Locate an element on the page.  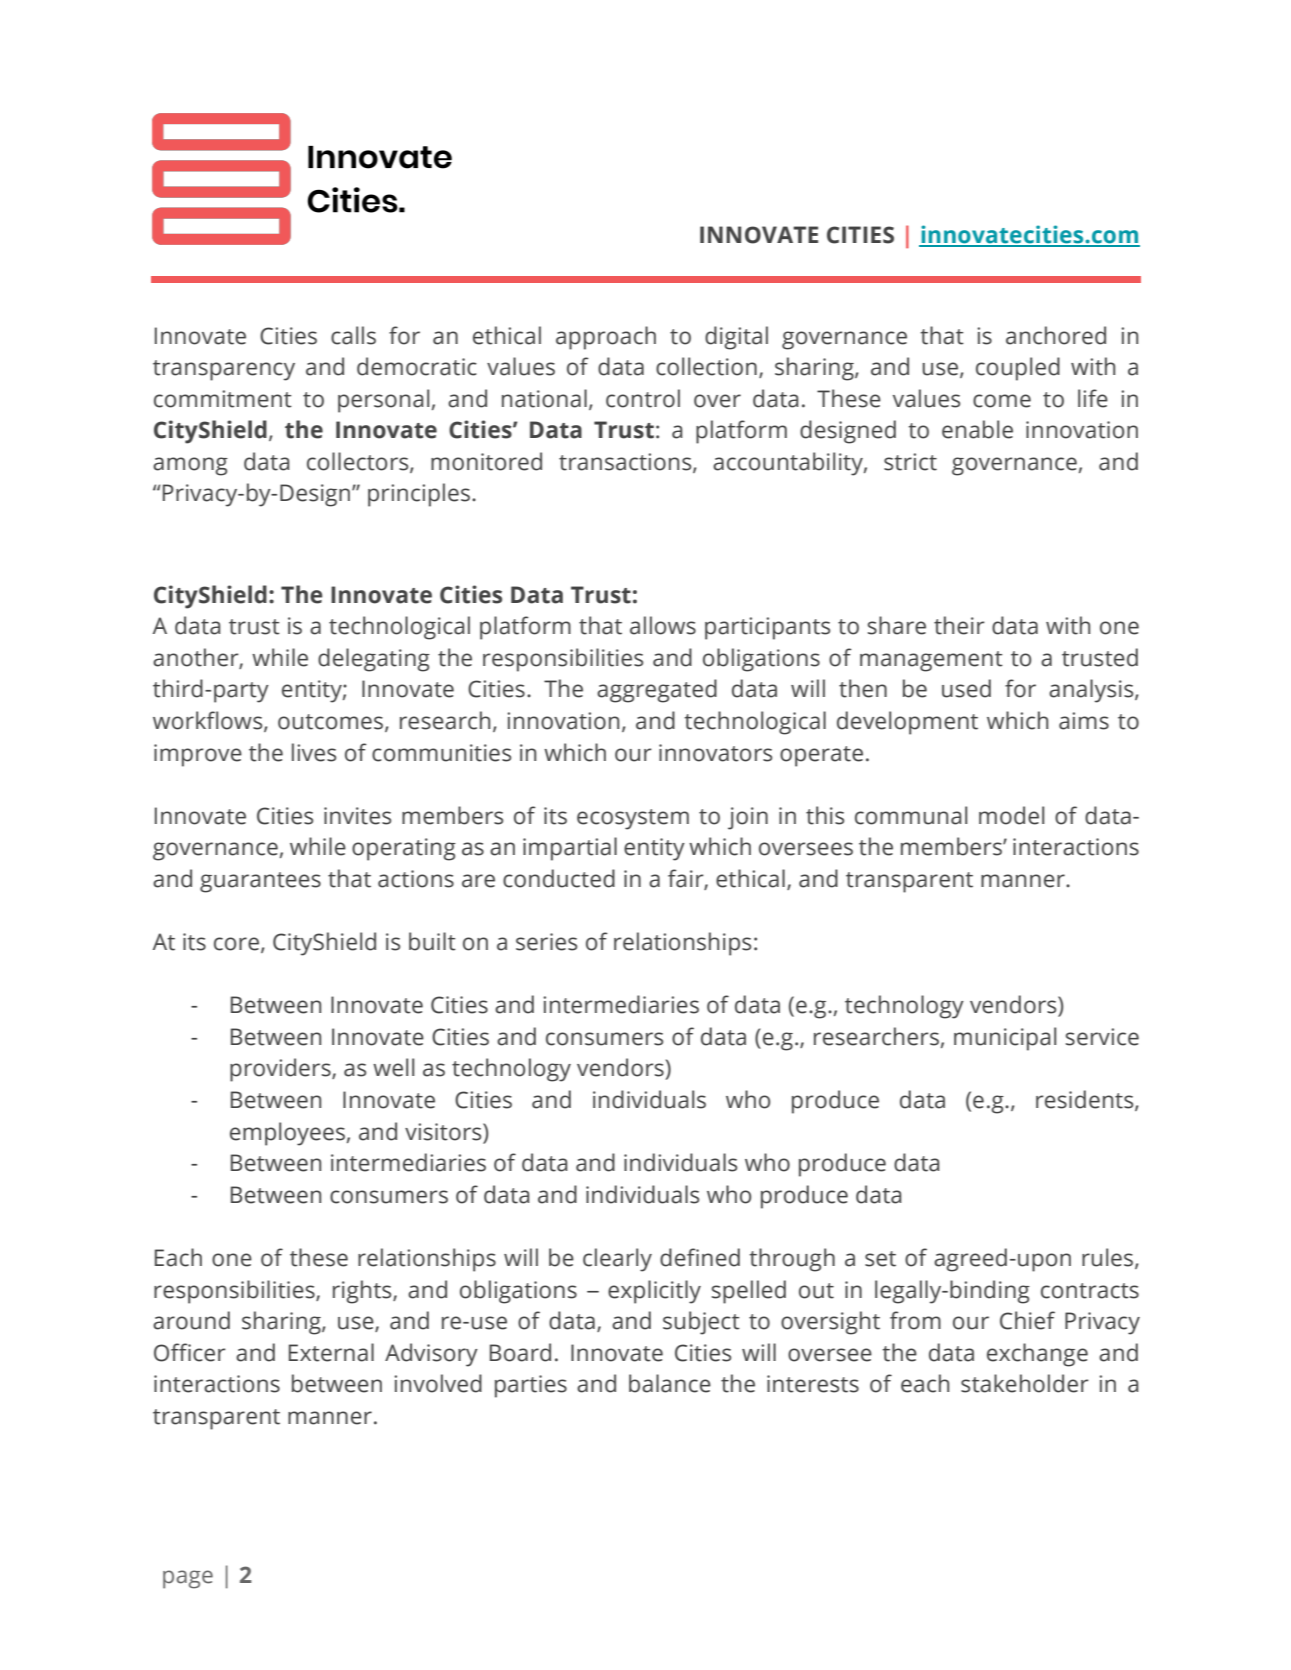
transparency is located at coordinates (224, 370).
